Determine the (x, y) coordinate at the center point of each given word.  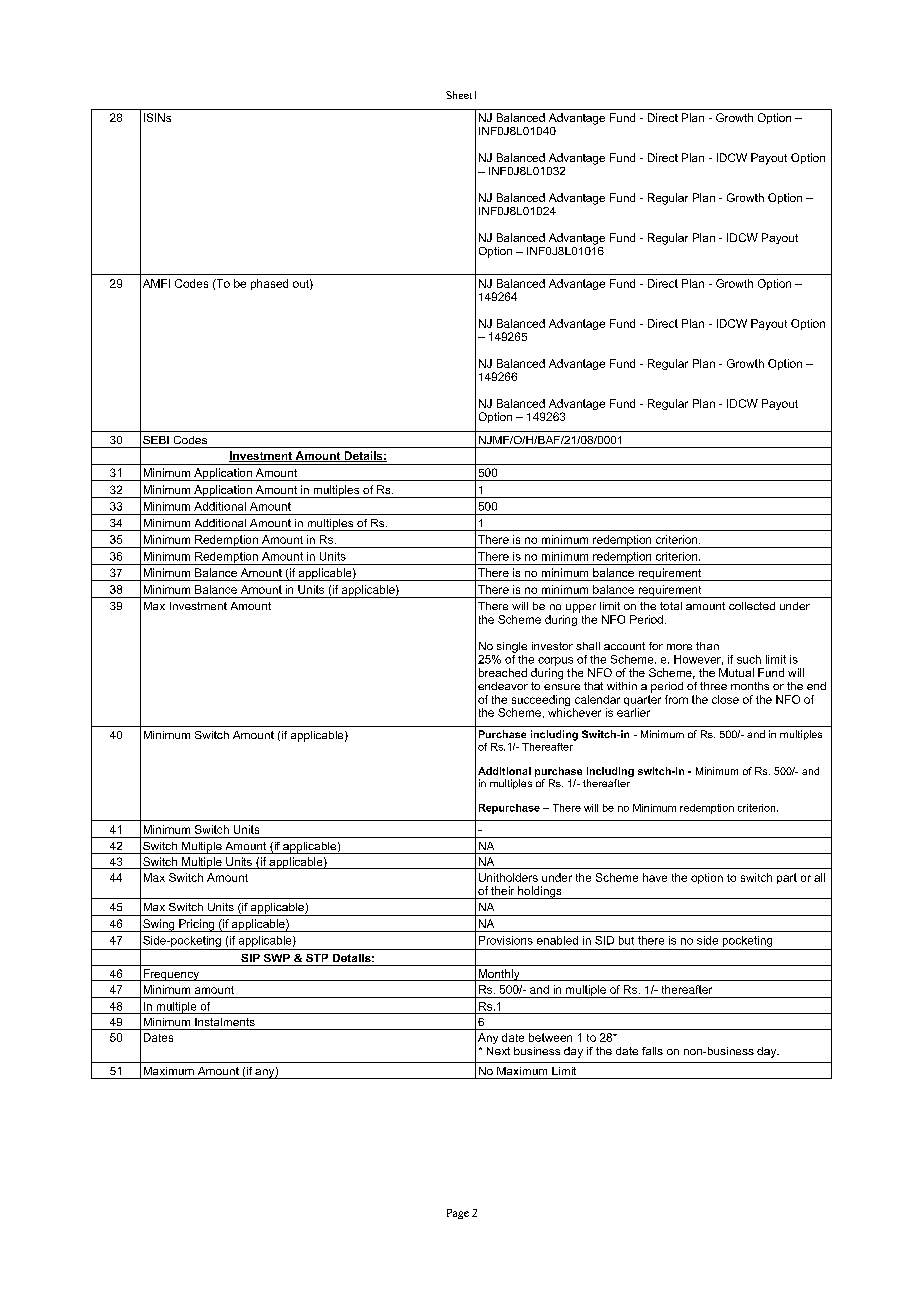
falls (652, 1051)
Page (458, 1214)
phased (269, 284)
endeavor (503, 686)
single (512, 647)
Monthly (499, 975)
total (671, 606)
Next (498, 1051)
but (626, 940)
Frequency (171, 975)
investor (552, 646)
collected (752, 606)
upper (581, 608)
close (725, 699)
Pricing (197, 925)
